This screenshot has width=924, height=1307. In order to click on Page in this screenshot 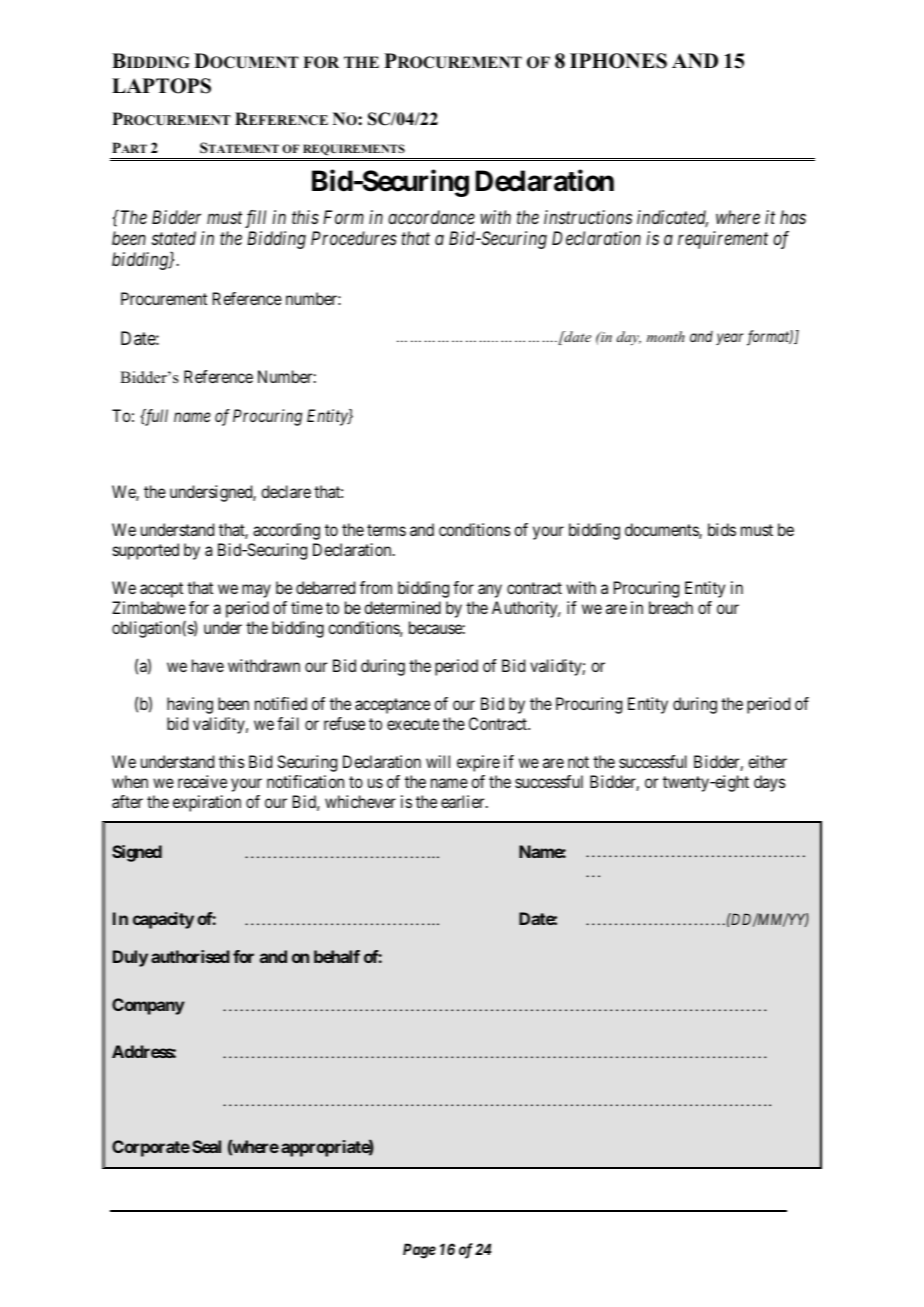, I will do `click(419, 1251)`.
